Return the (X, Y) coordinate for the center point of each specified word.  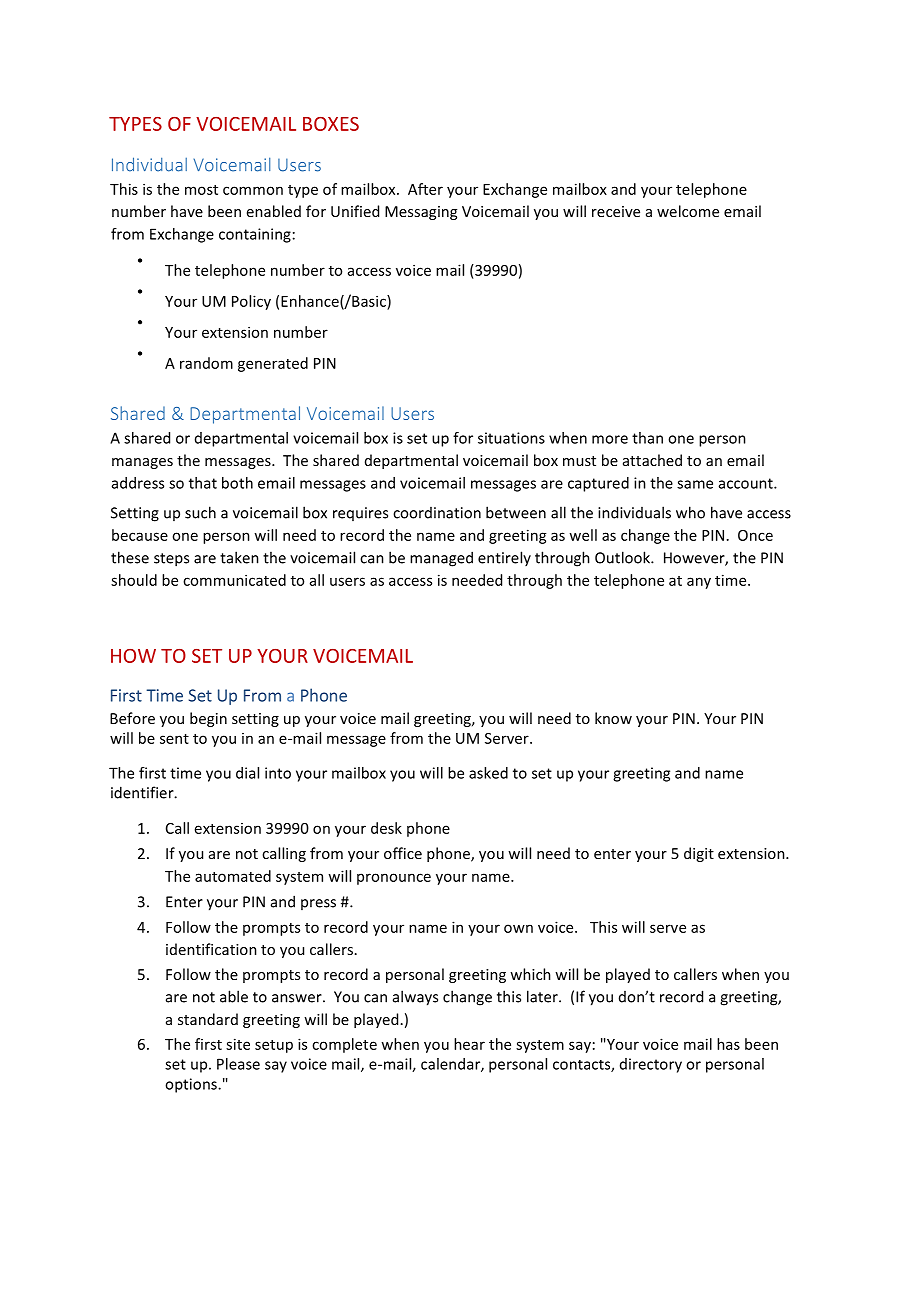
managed (441, 559)
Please (238, 1064)
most (201, 190)
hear (469, 1044)
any (699, 583)
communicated (234, 580)
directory (651, 1065)
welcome (688, 211)
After (425, 189)
